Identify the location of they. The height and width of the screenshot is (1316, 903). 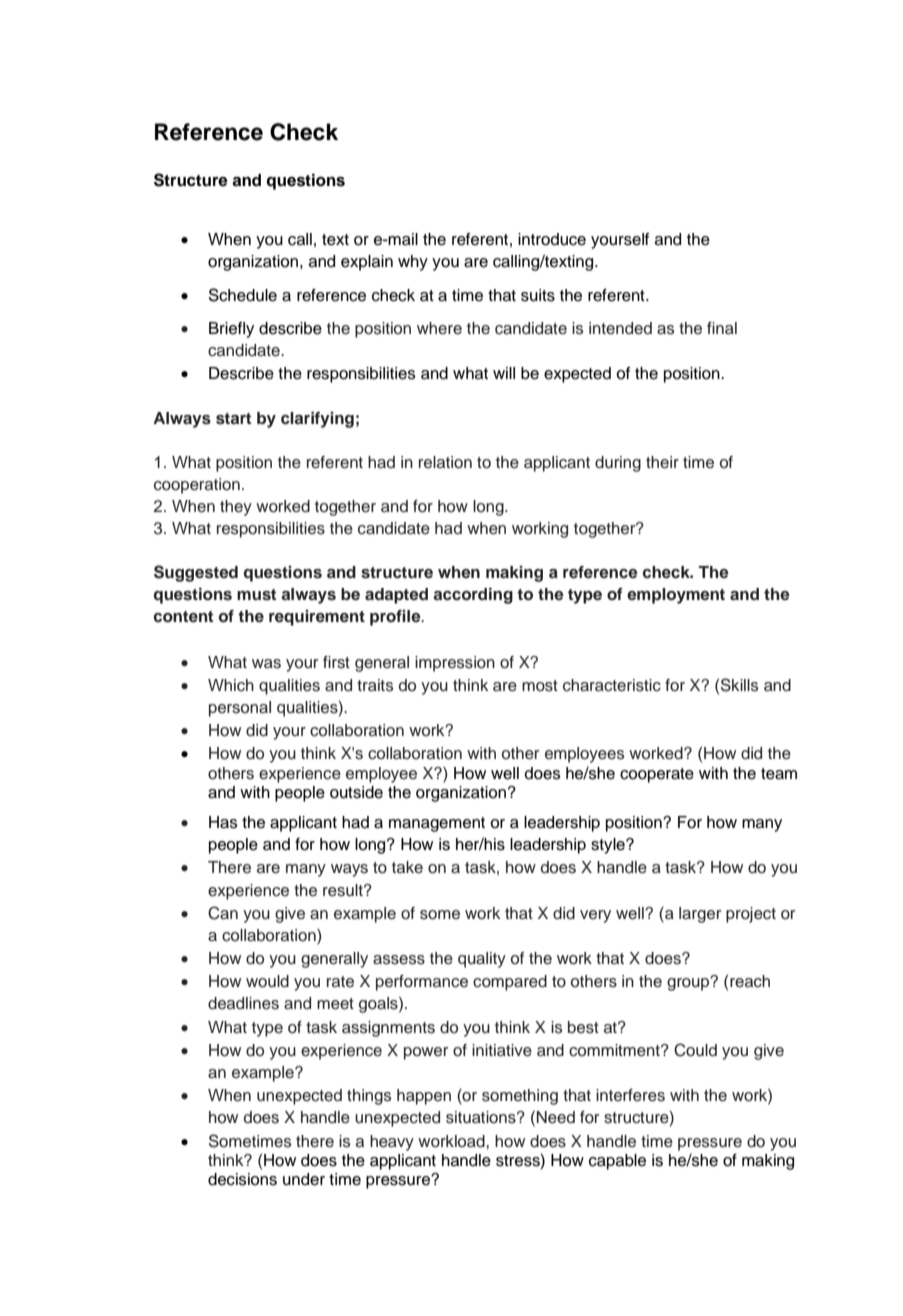
(236, 508).
